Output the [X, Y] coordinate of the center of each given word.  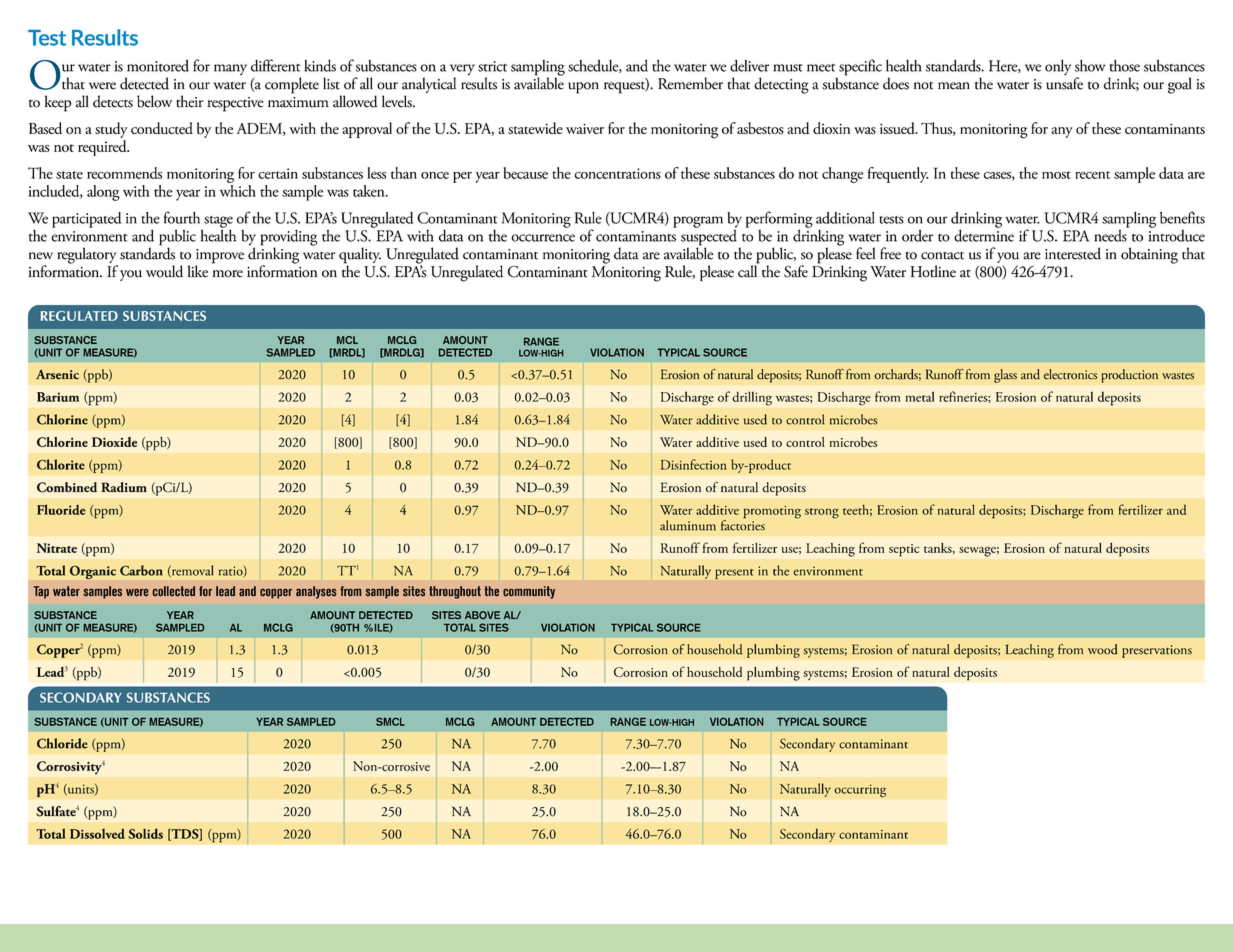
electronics [1070, 374]
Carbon [141, 570]
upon [583, 88]
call [749, 270]
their [189, 101]
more [227, 274]
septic [904, 550]
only [1058, 67]
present [734, 574]
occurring [860, 791]
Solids [145, 833]
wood [1103, 649]
